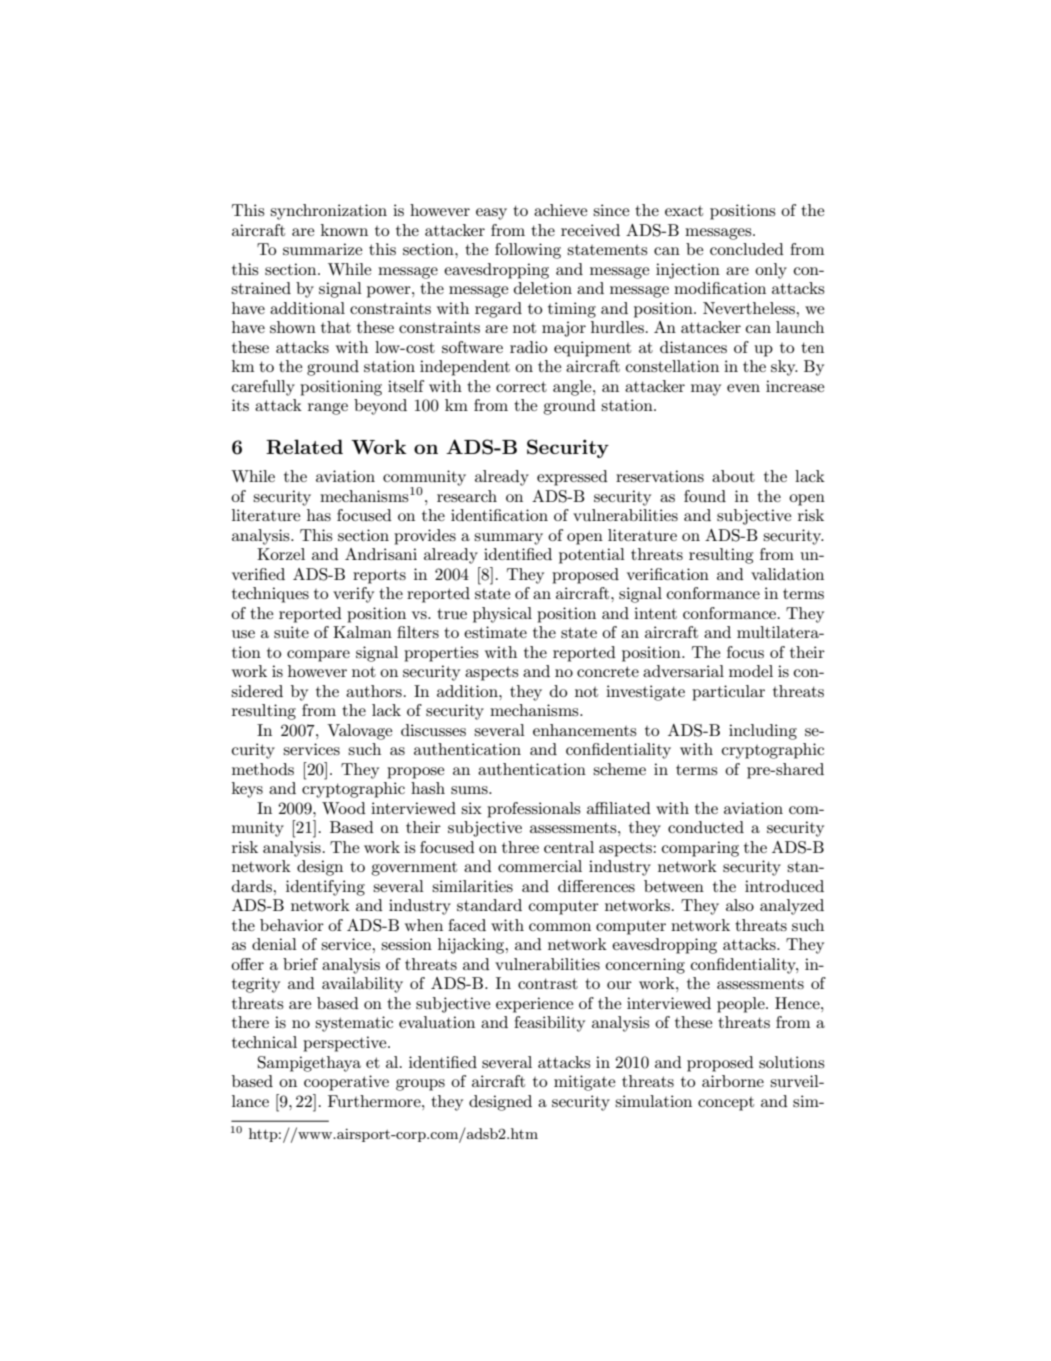 The image size is (1051, 1361). I want to click on expressed, so click(572, 478).
